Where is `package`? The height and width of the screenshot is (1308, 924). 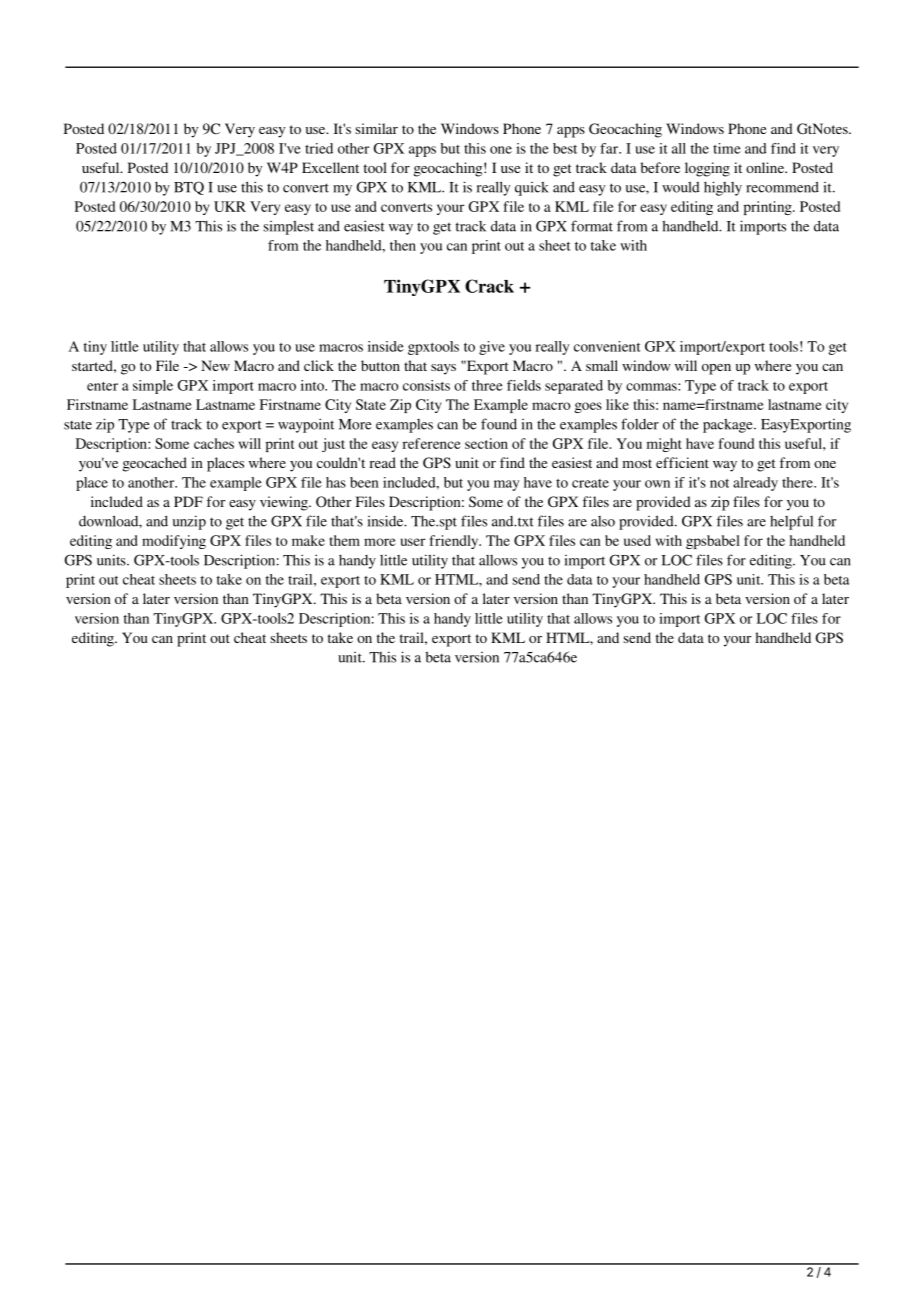 package is located at coordinates (729, 426).
